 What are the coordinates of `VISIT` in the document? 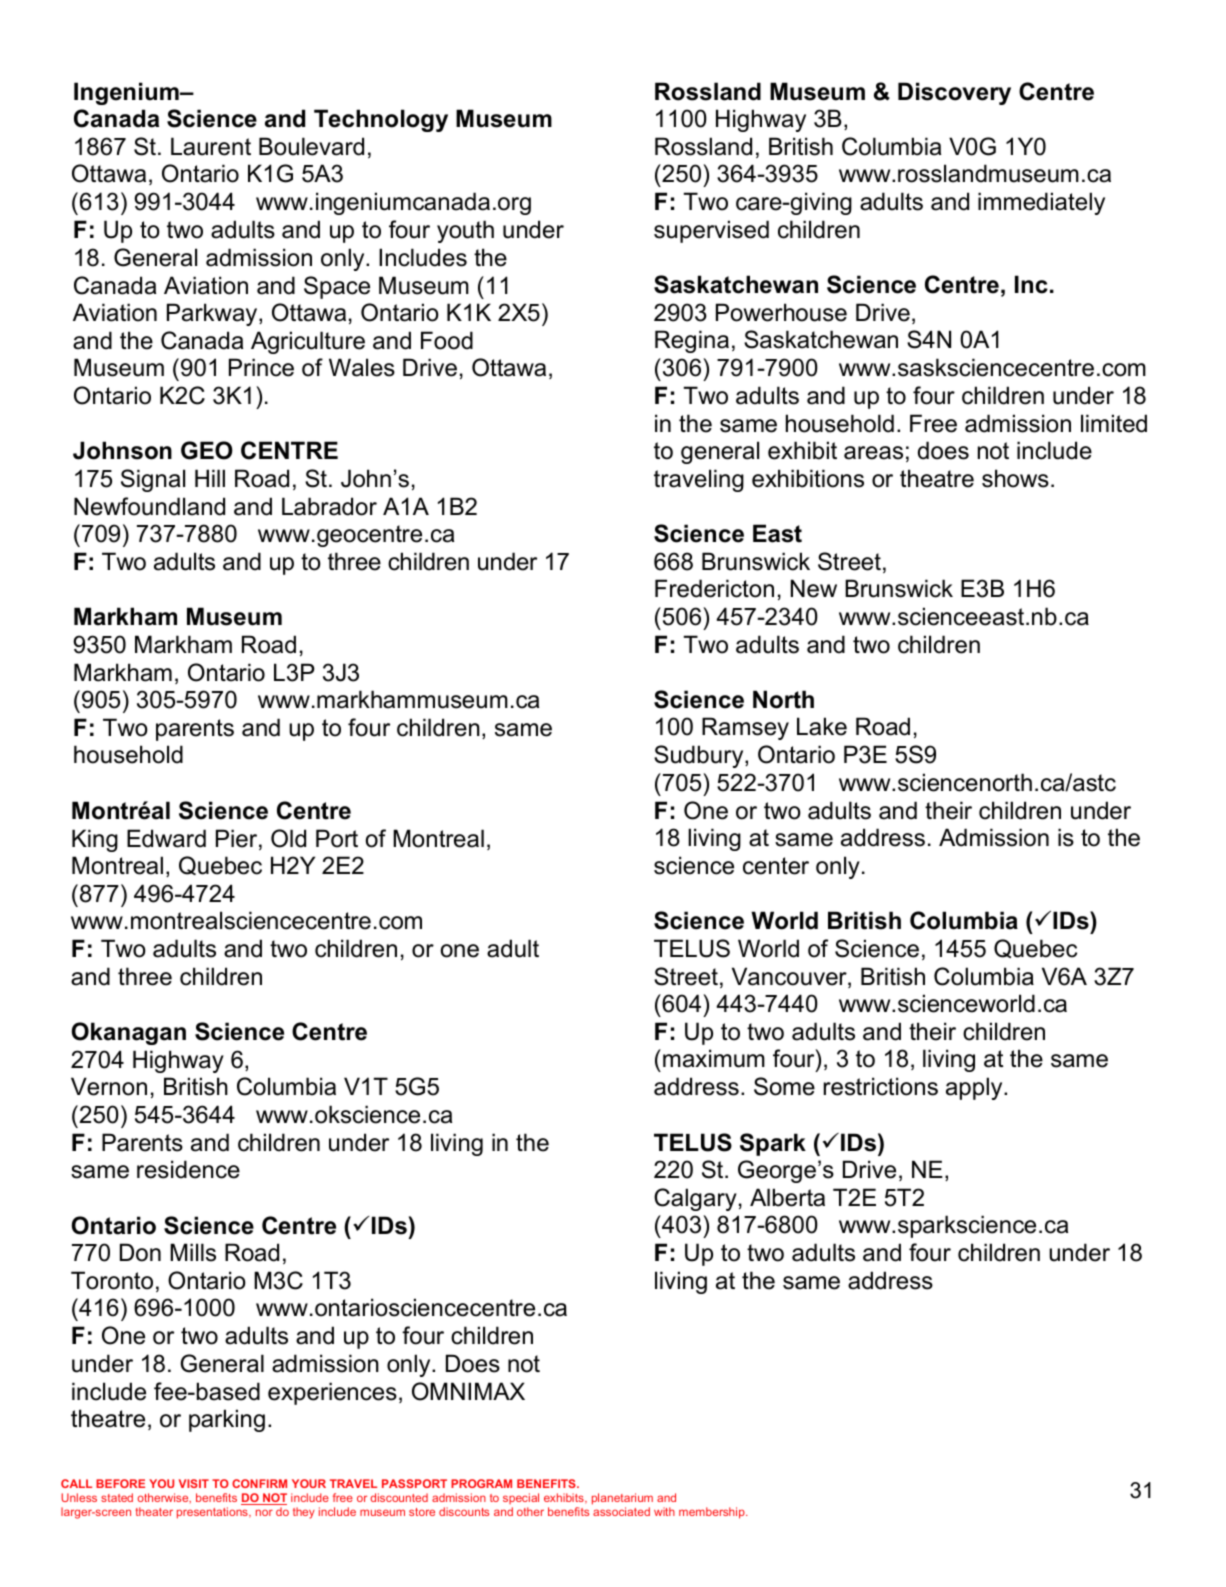 It's located at (194, 1483).
